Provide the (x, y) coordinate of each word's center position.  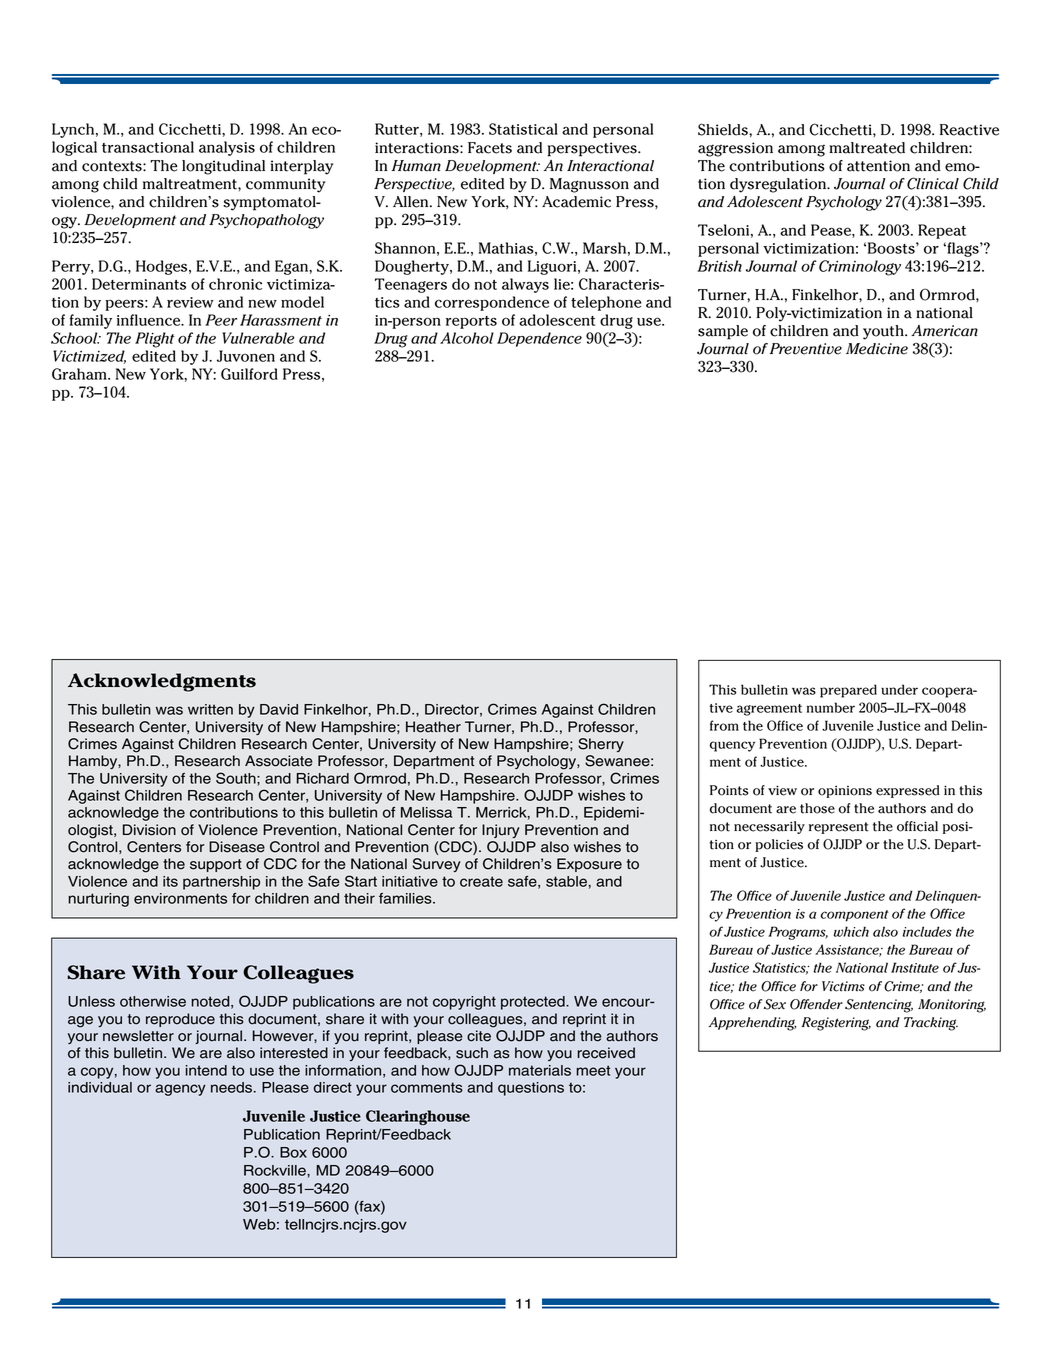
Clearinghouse (418, 1117)
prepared (848, 691)
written (210, 709)
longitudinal (223, 167)
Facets (490, 148)
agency (180, 1090)
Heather (433, 727)
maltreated (867, 148)
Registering (836, 1024)
